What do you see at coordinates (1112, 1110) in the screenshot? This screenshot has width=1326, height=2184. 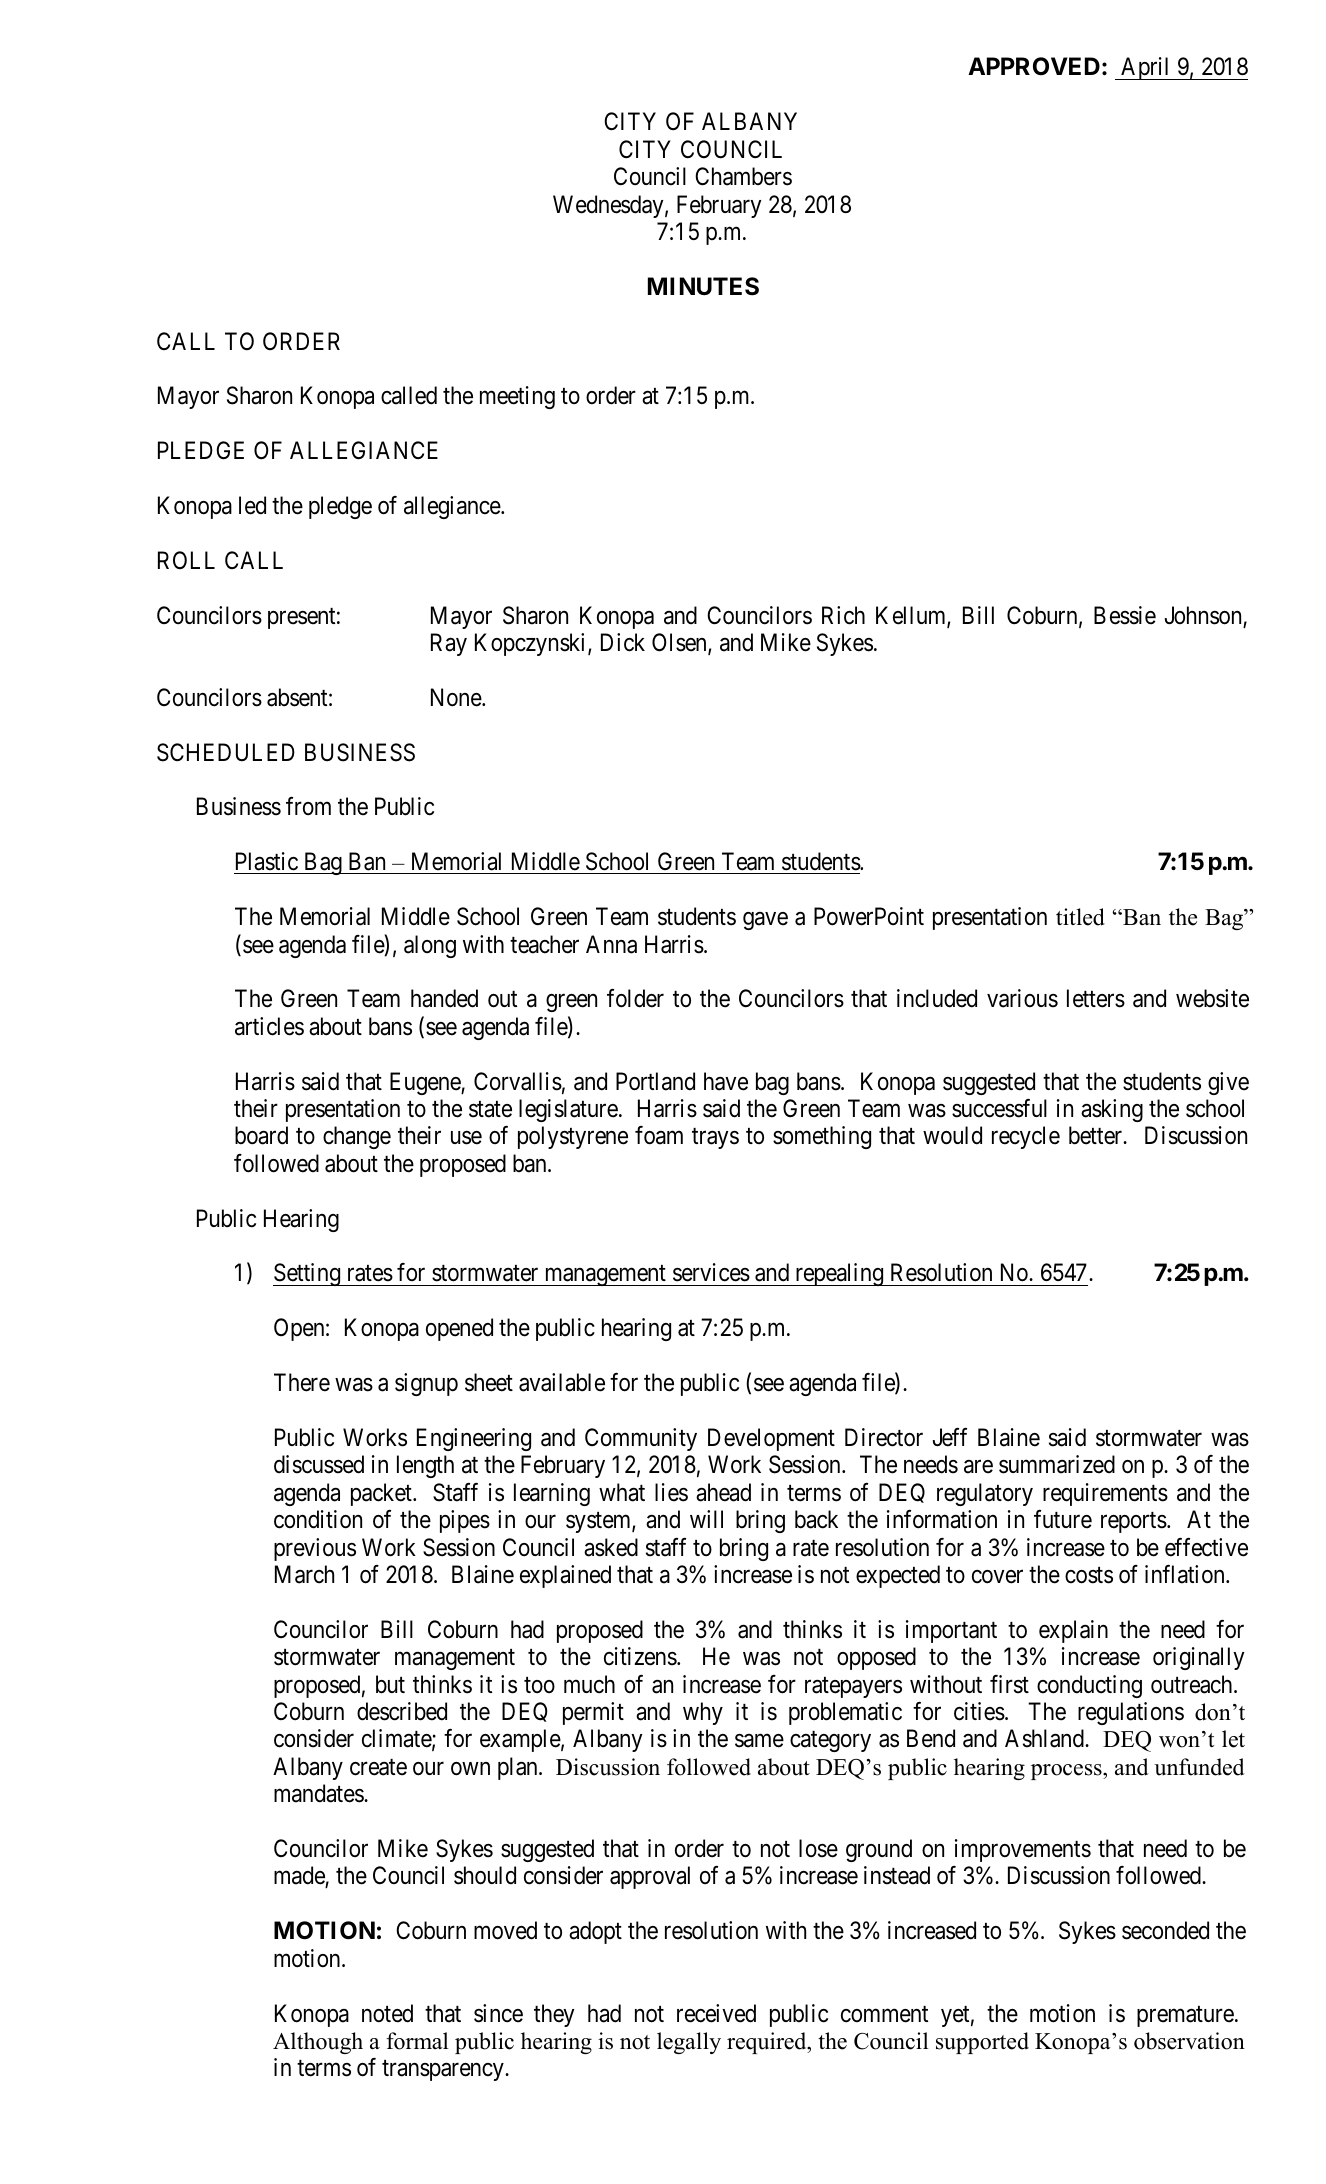 I see `asking` at bounding box center [1112, 1110].
